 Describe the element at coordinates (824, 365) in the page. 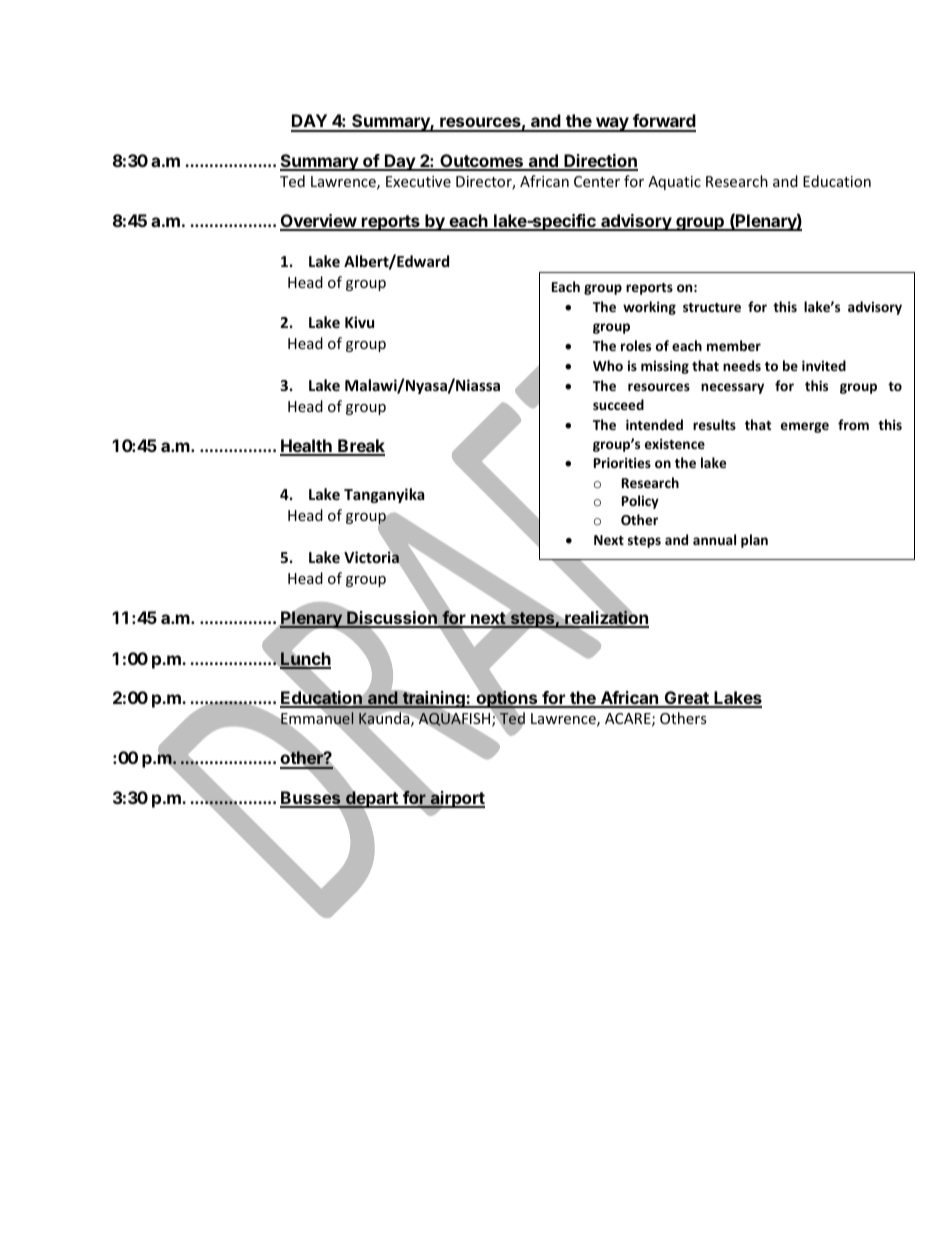

I see `invited` at that location.
